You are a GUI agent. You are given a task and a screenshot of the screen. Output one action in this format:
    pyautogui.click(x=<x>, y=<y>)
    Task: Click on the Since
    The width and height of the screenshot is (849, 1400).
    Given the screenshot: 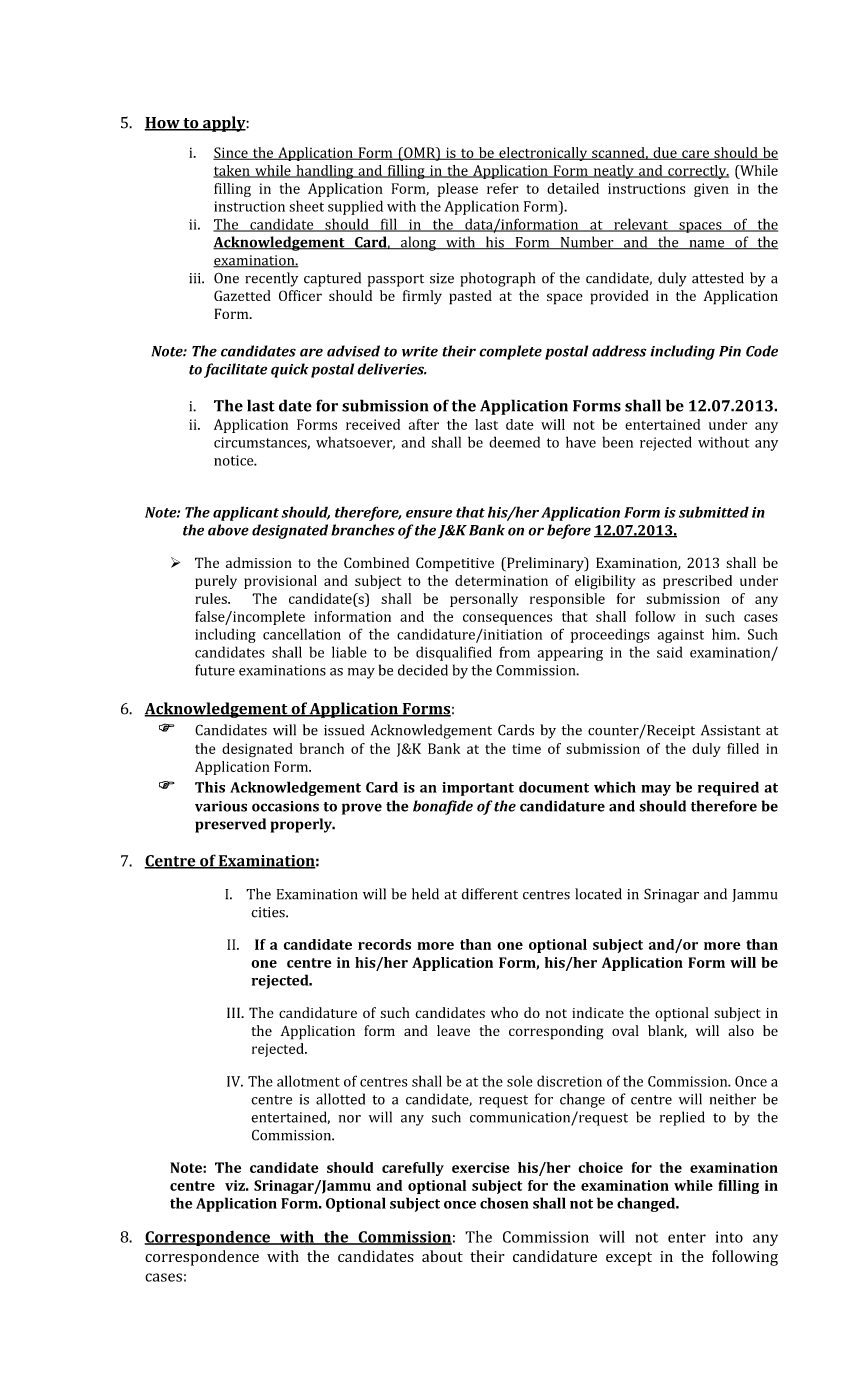 What is the action you would take?
    pyautogui.click(x=231, y=153)
